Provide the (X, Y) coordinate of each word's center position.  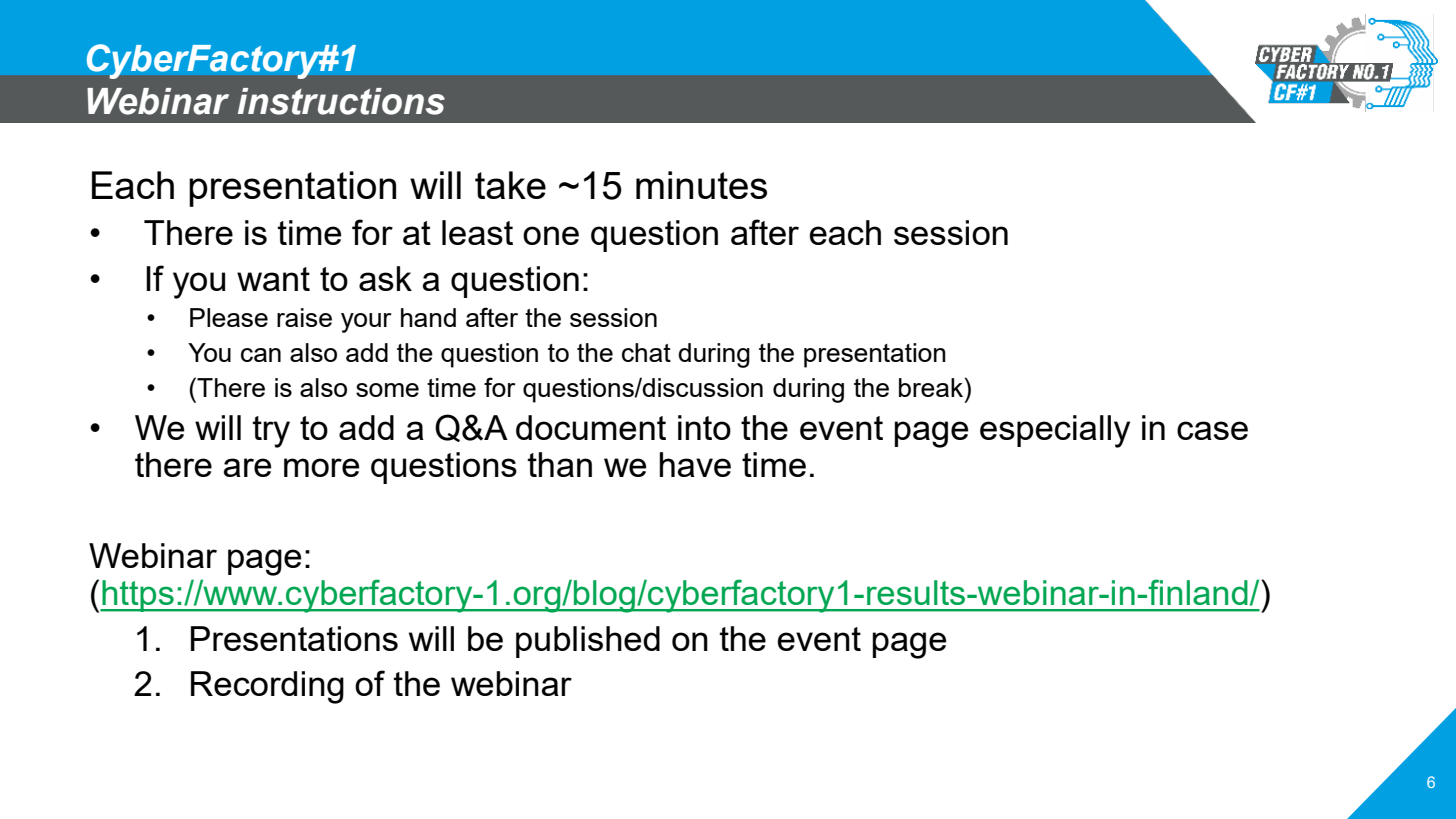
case (1212, 430)
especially (1055, 431)
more (321, 467)
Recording (267, 687)
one (551, 235)
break (931, 387)
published (588, 642)
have (695, 464)
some (387, 390)
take (510, 185)
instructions (341, 101)
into (704, 427)
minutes (701, 185)
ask (385, 278)
